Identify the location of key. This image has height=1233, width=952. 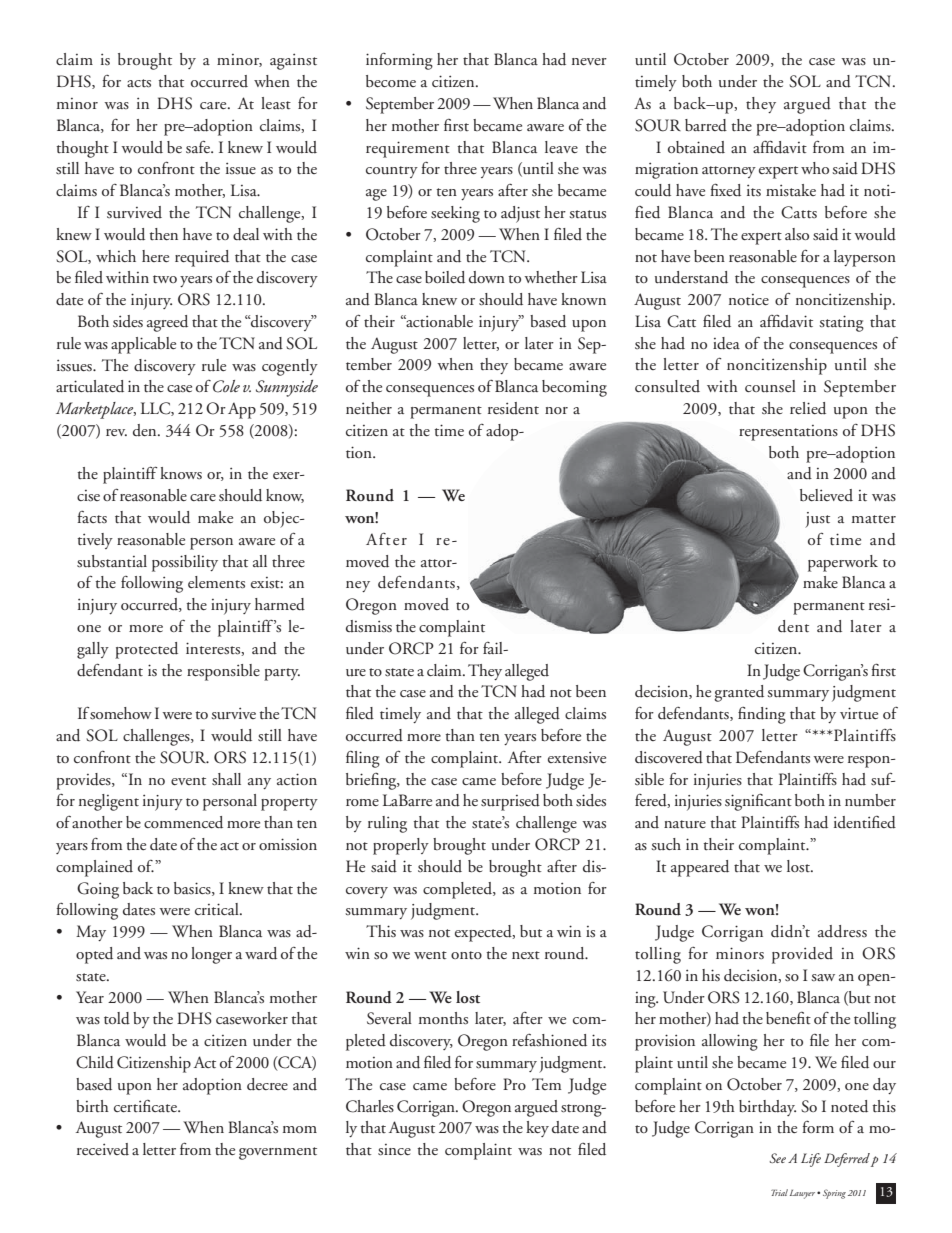
(537, 1129).
